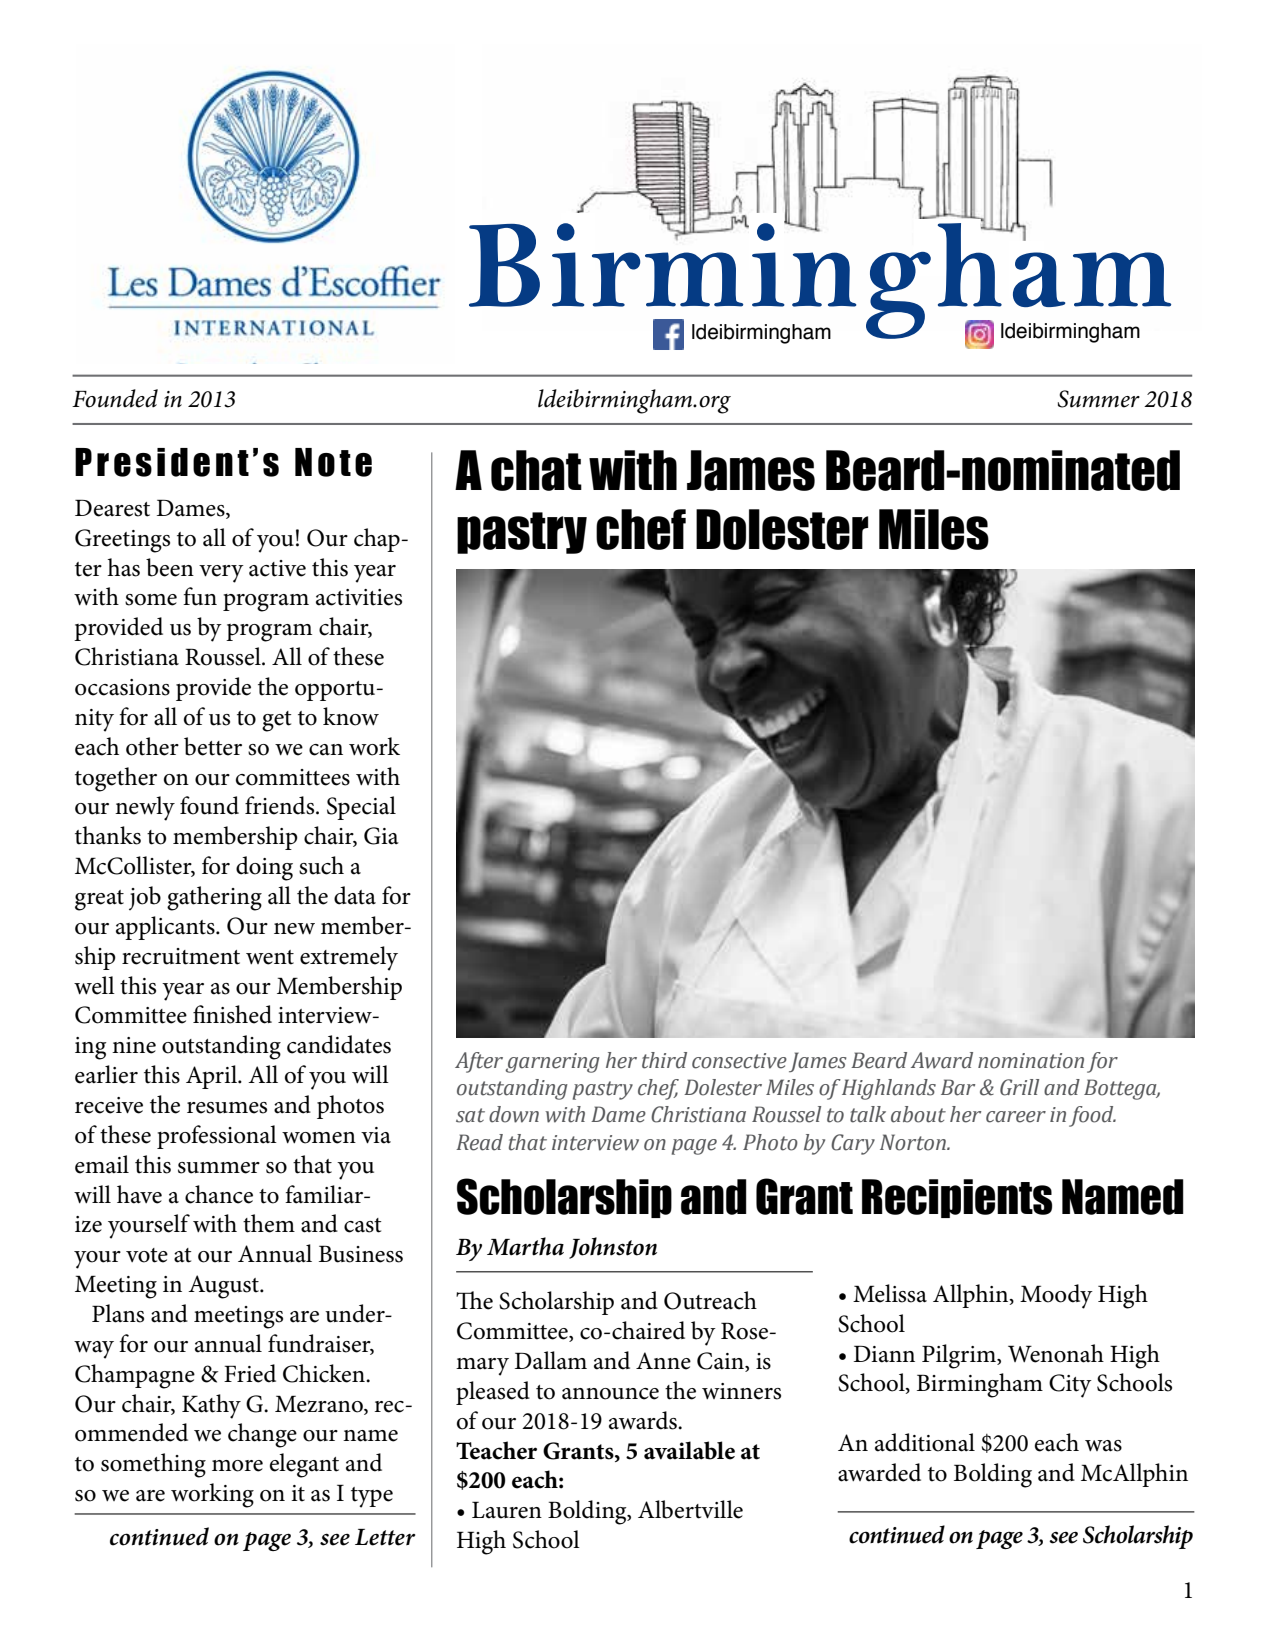 Image resolution: width=1269 pixels, height=1642 pixels. I want to click on nomination, so click(1031, 1061).
